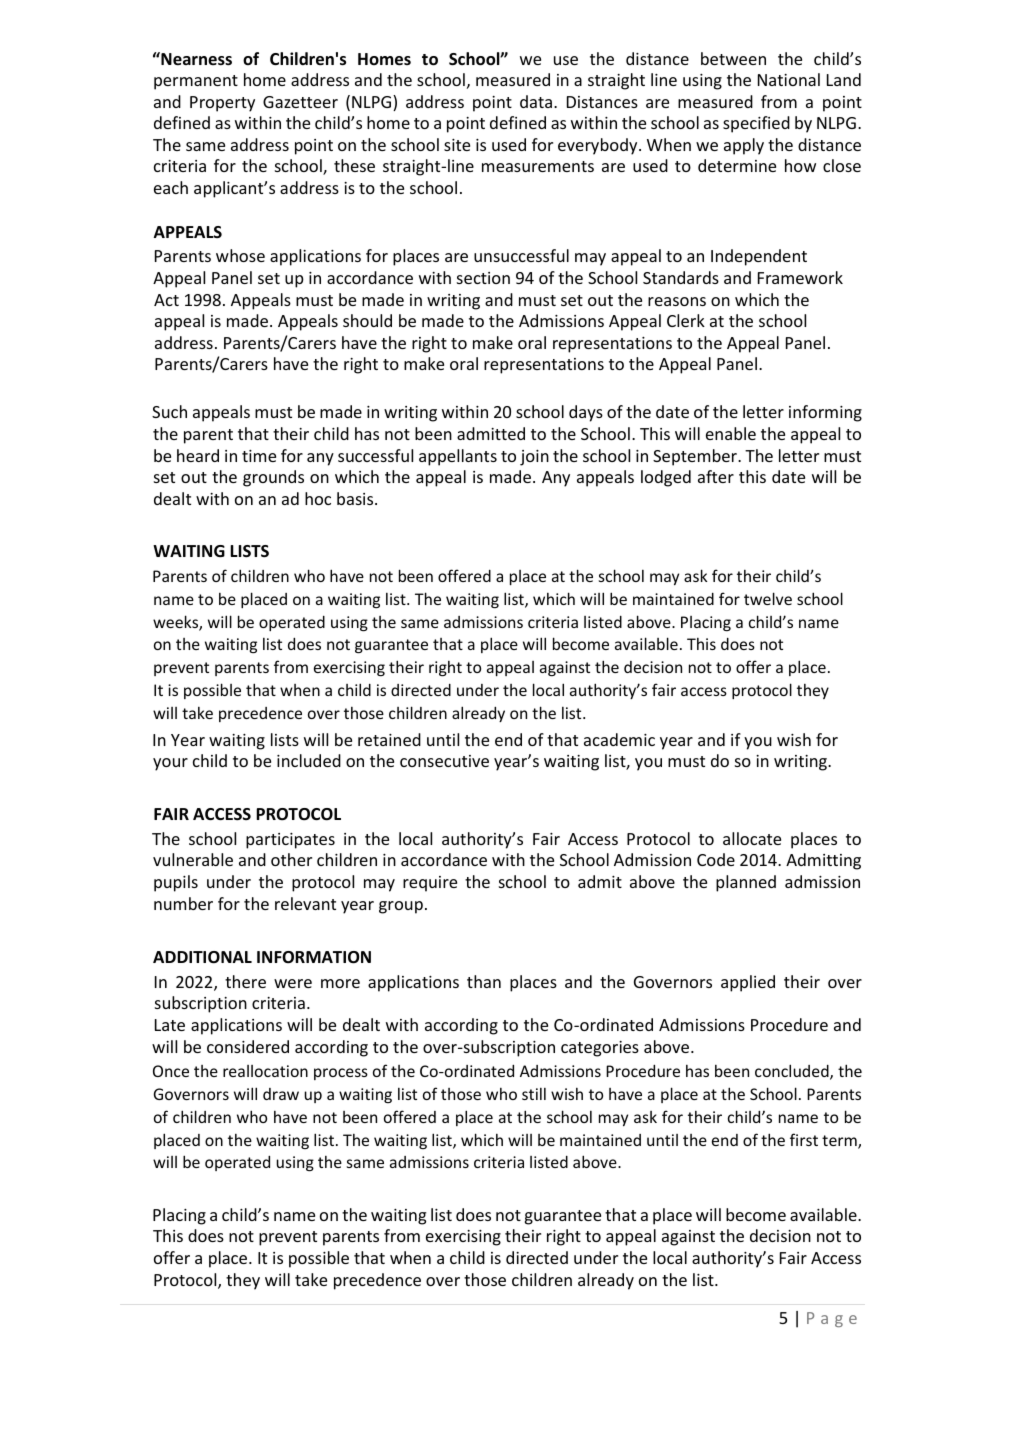  Describe the element at coordinates (281, 1094) in the image. I see `draw` at that location.
